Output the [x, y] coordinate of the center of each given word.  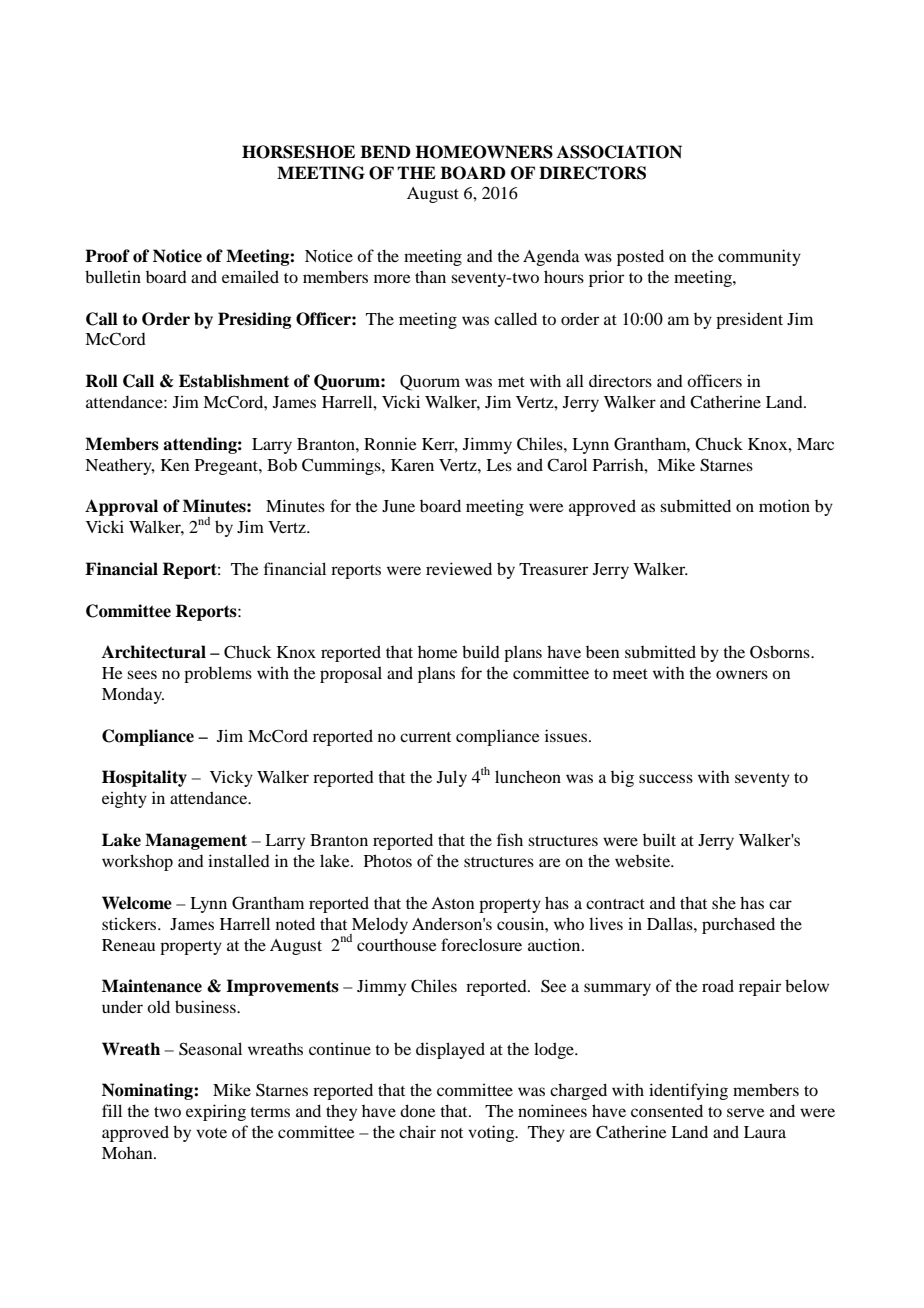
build [481, 651]
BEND [385, 151]
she [724, 902]
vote [211, 1133]
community [759, 257]
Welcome [137, 903]
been [603, 652]
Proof [107, 256]
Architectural [154, 652]
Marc [815, 444]
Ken [175, 465]
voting [492, 1133]
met [511, 382]
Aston [453, 903]
